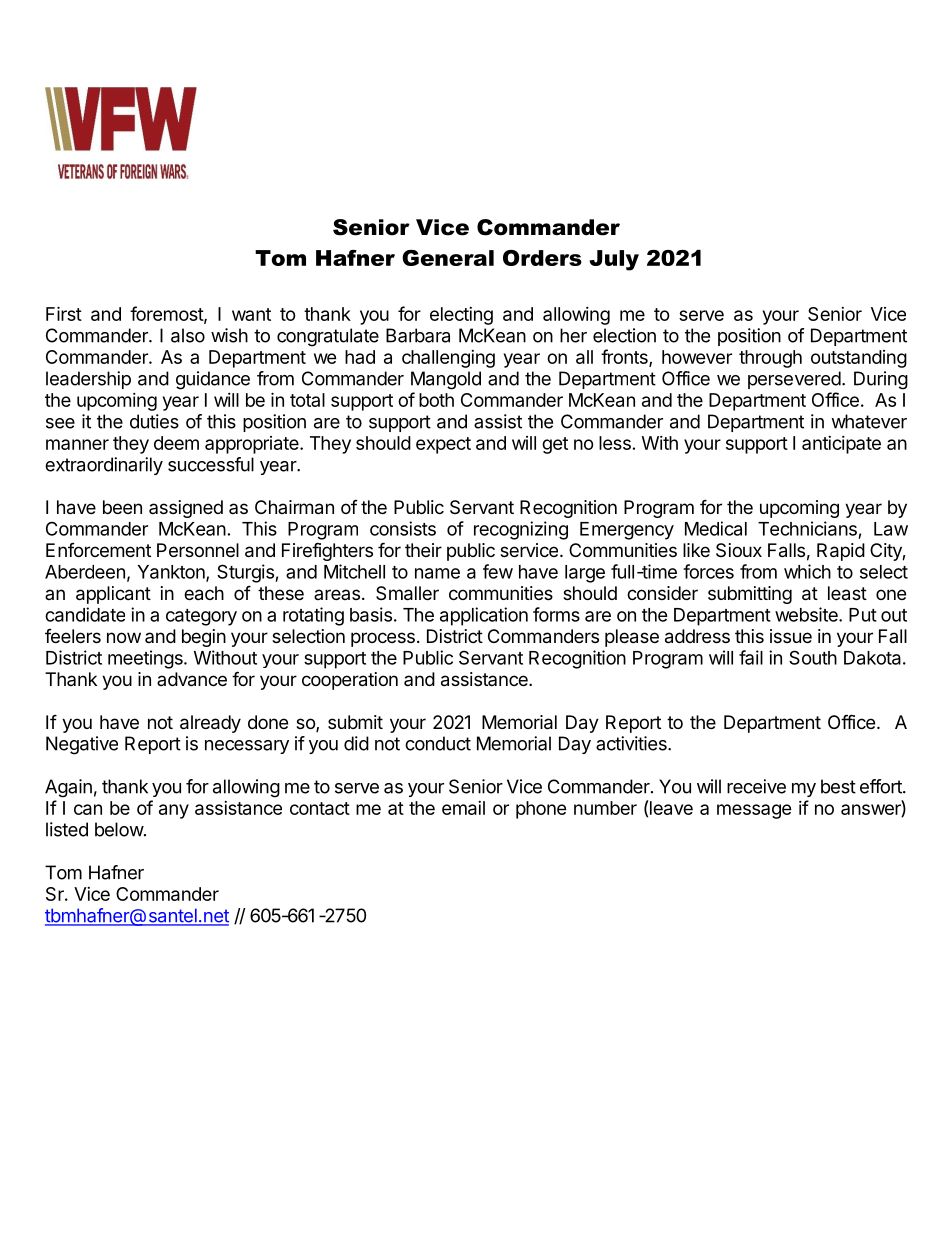 The width and height of the screenshot is (952, 1233). Describe the element at coordinates (614, 260) in the screenshot. I see `July` at that location.
